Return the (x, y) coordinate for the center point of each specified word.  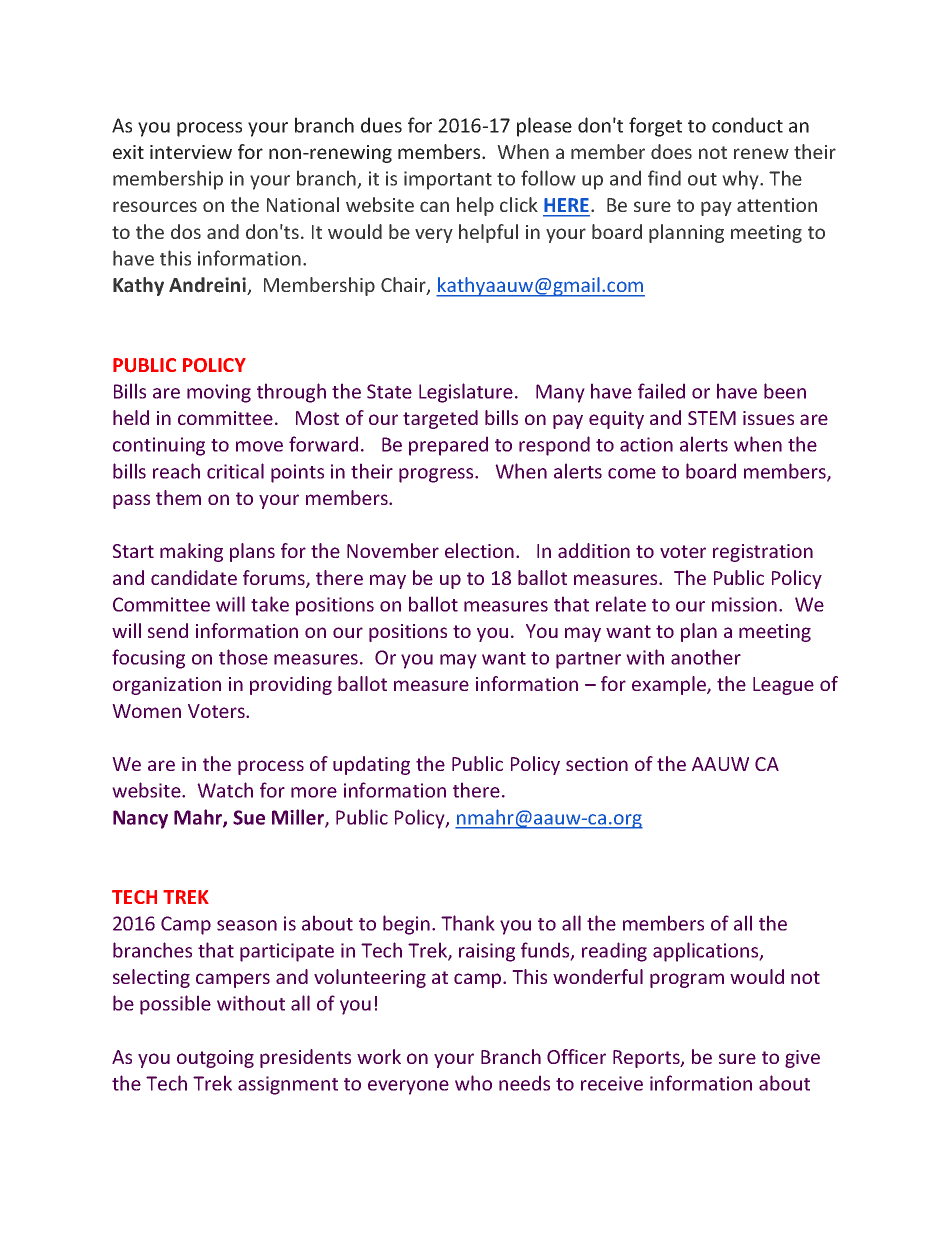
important (448, 180)
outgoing (215, 1059)
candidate (194, 577)
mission (744, 604)
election (479, 550)
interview (191, 152)
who (473, 1083)
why (741, 180)
